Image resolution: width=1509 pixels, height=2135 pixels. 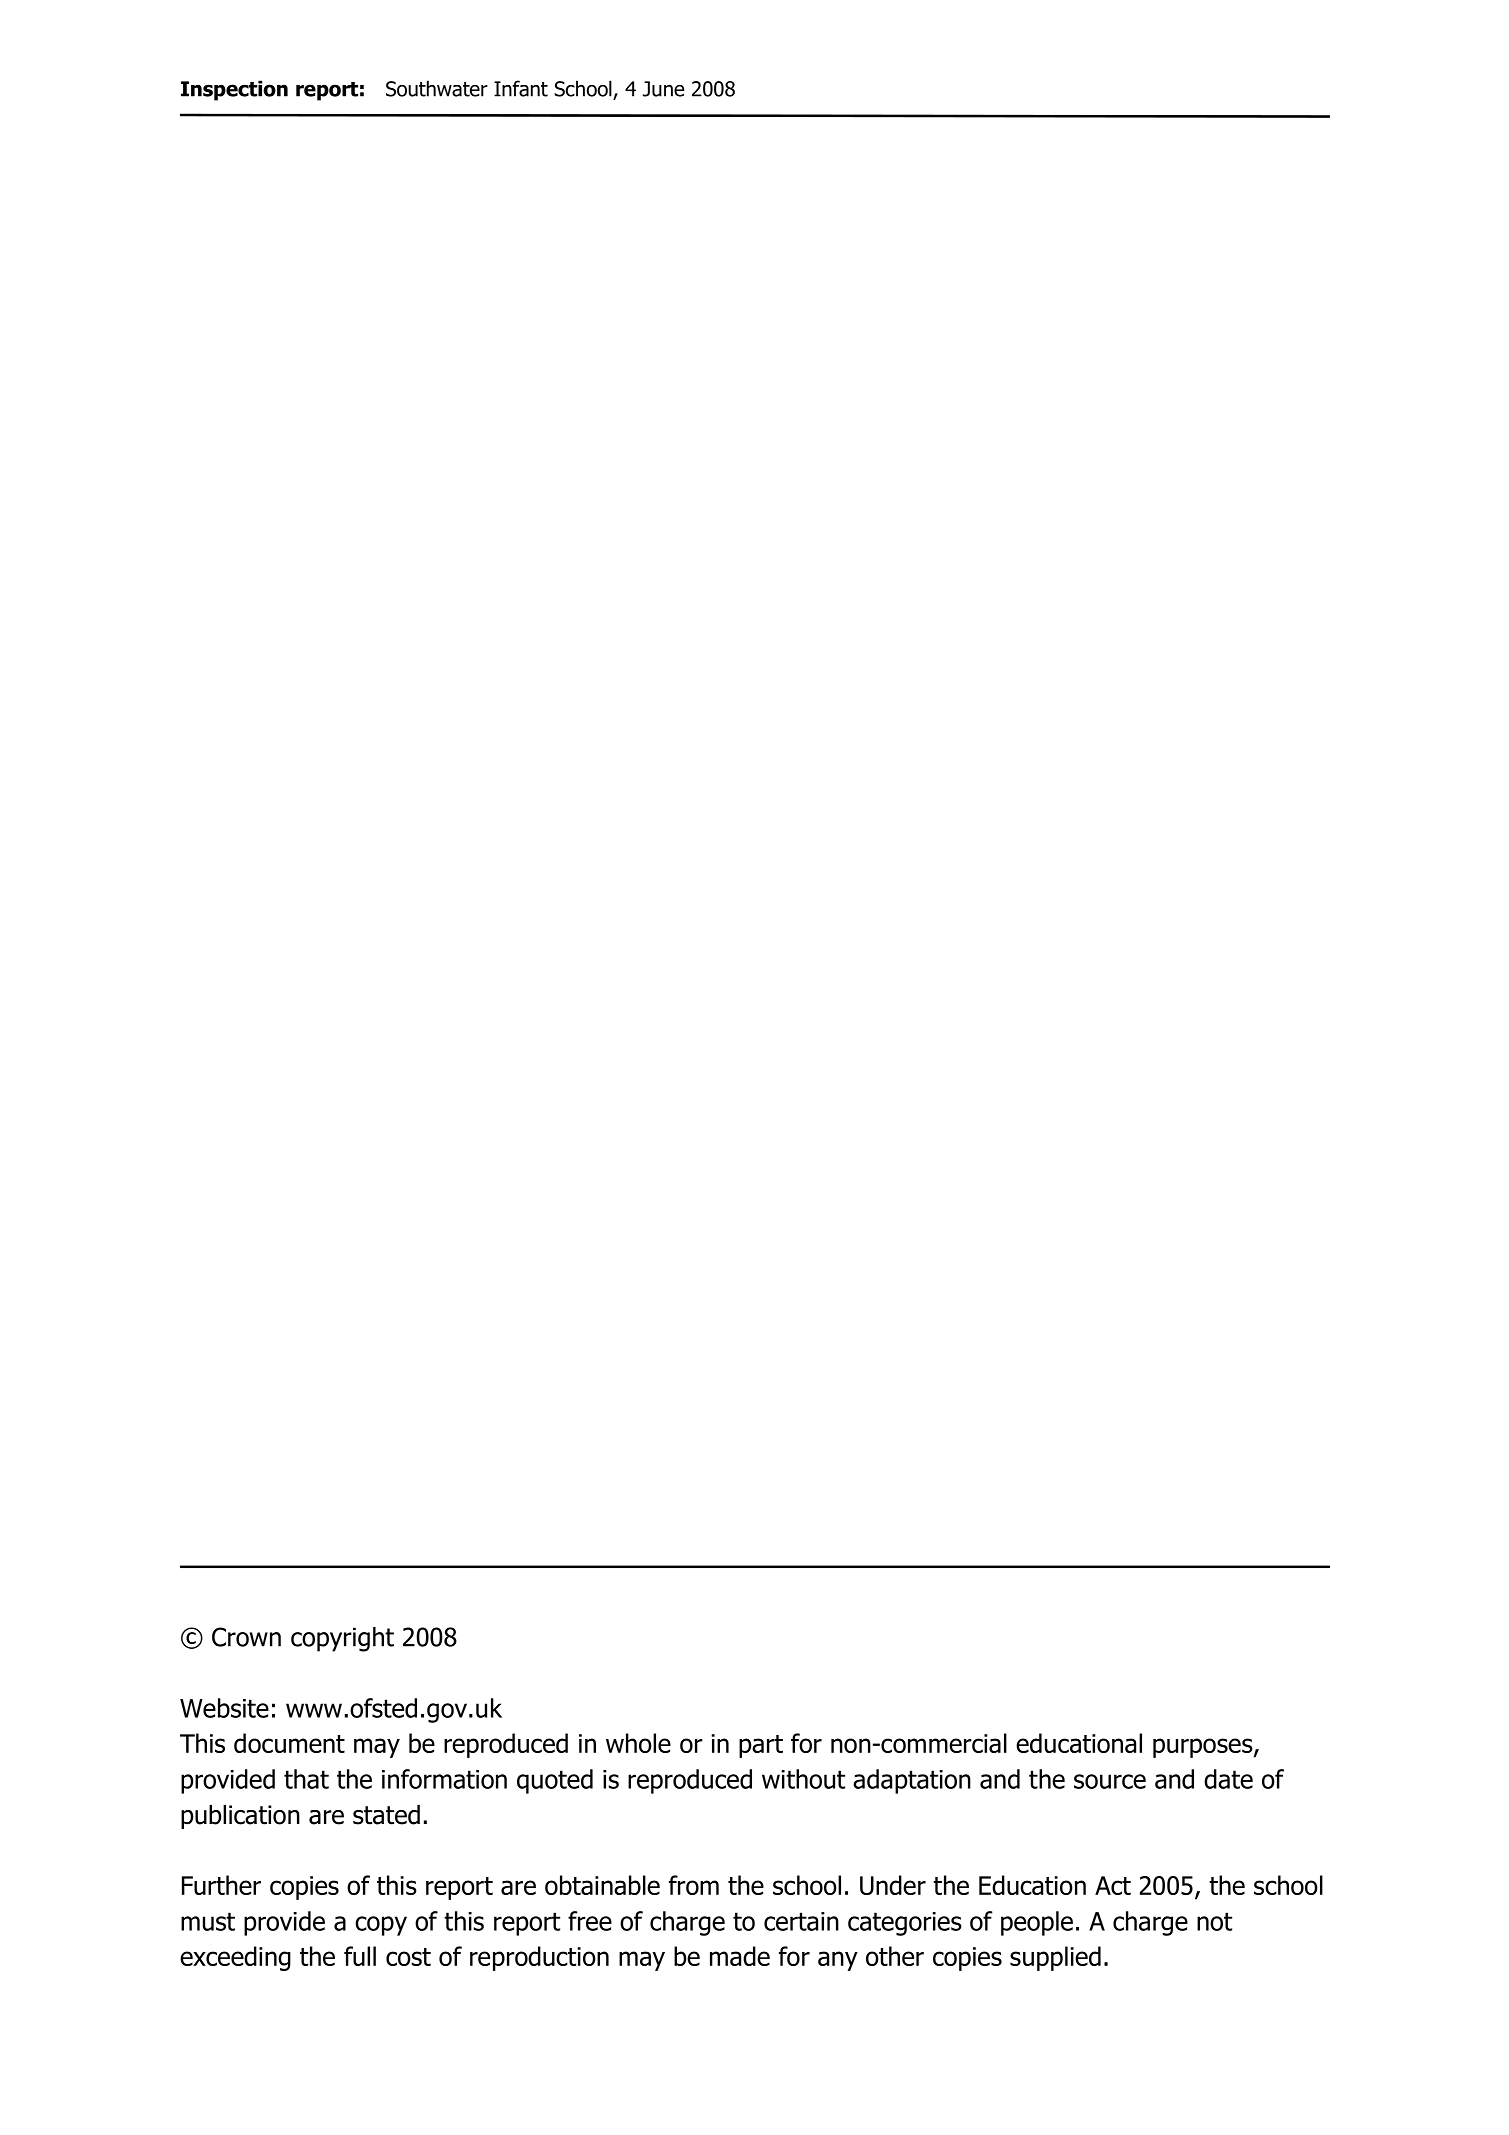 I want to click on source, so click(x=1110, y=1781).
